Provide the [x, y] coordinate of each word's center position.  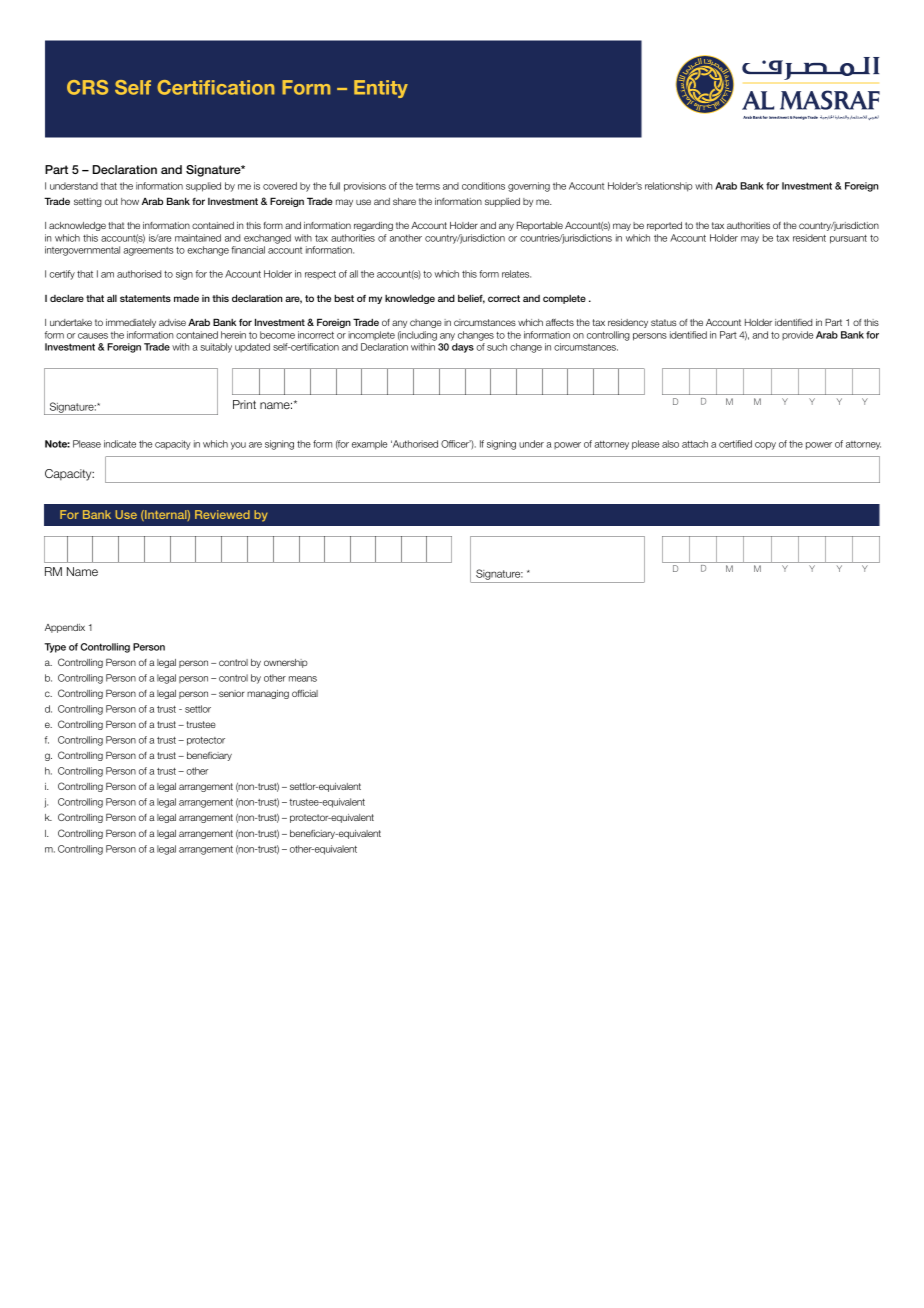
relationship [669, 187]
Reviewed [222, 514]
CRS [87, 87]
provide [797, 335]
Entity [381, 89]
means [303, 679]
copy [765, 446]
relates [516, 274]
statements [145, 298]
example [369, 445]
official [305, 693]
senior [232, 693]
